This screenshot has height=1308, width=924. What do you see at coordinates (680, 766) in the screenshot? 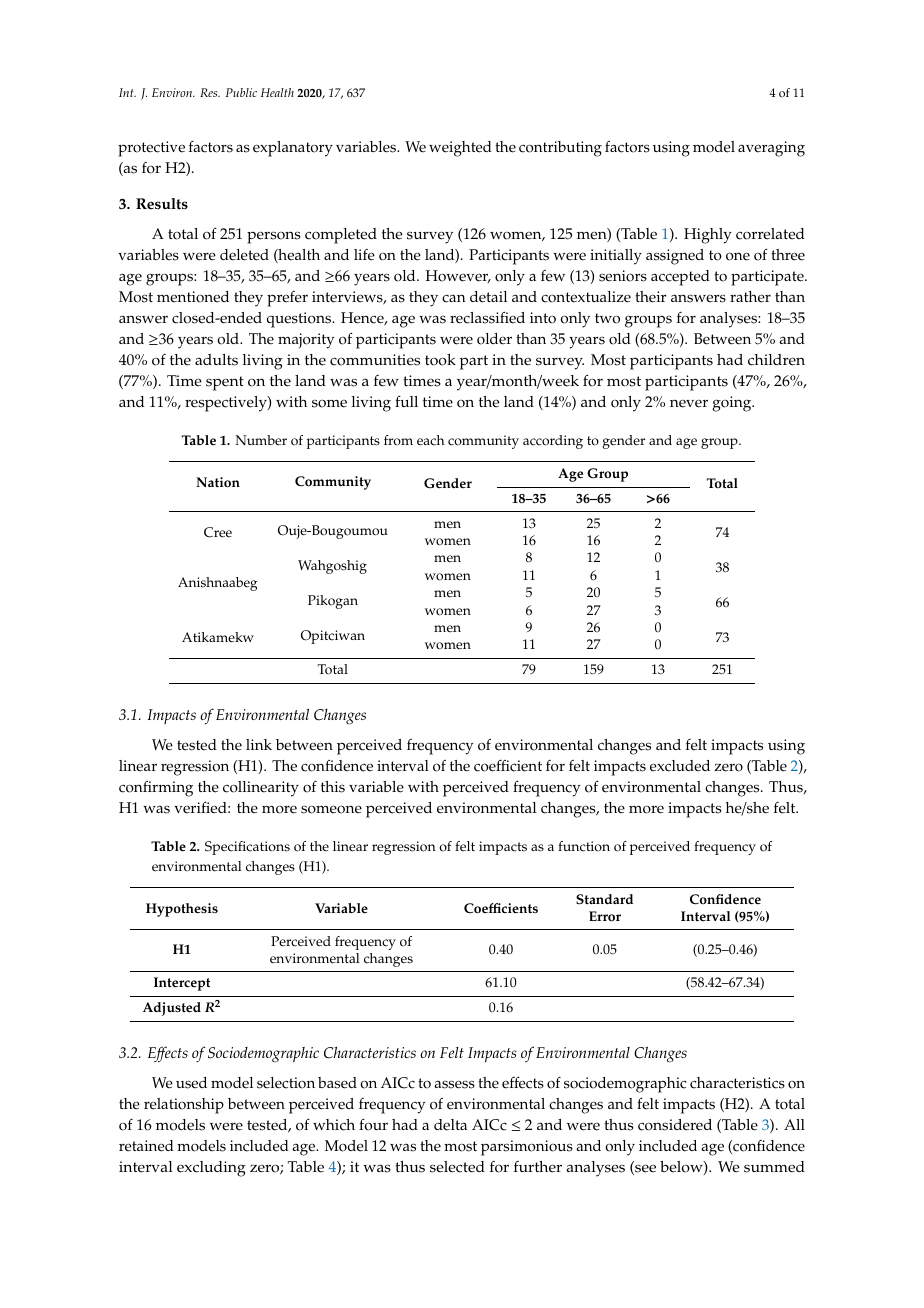
I see `excluded` at bounding box center [680, 766].
